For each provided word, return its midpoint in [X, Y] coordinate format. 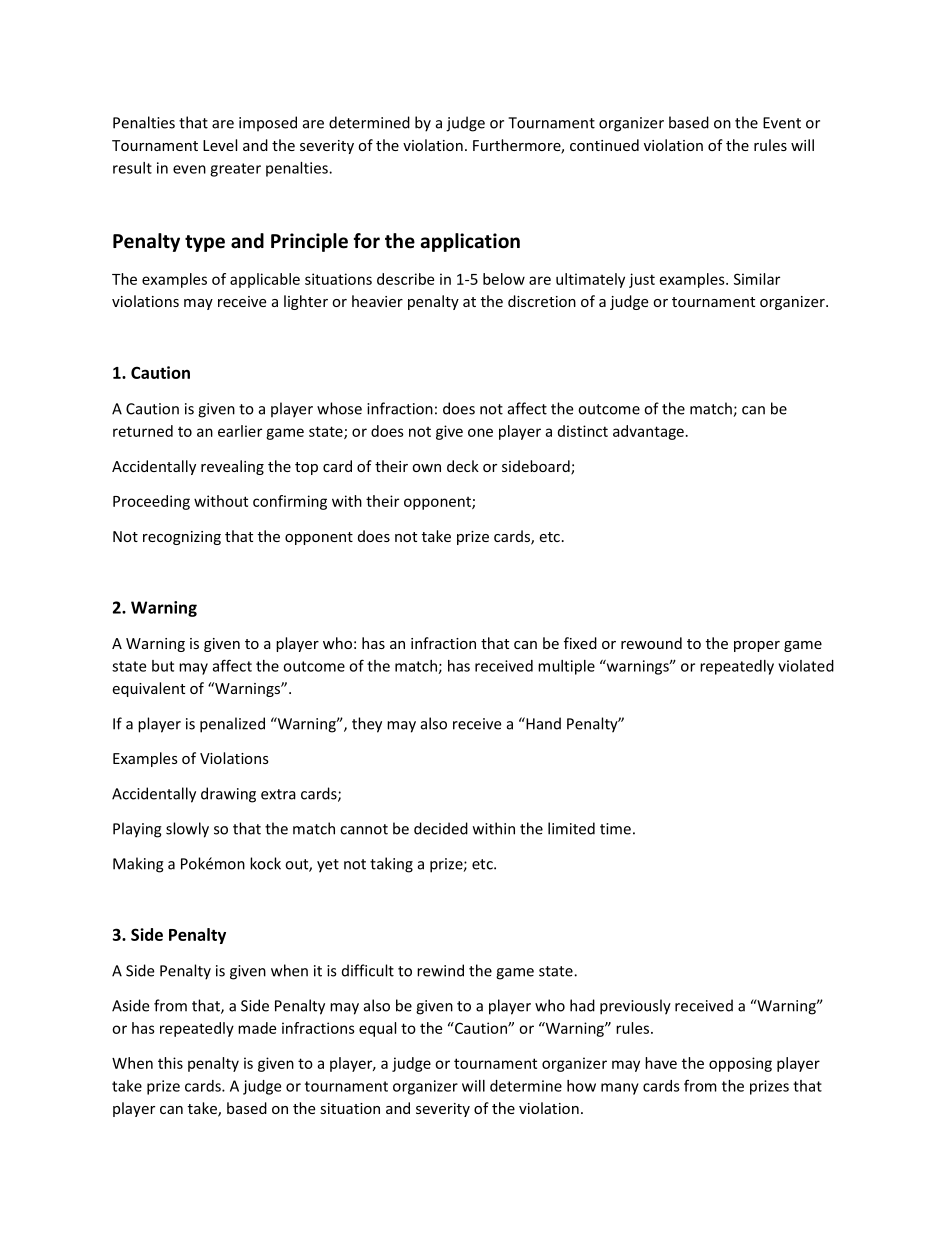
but [163, 666]
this [170, 1063]
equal [377, 1029]
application [470, 242]
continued [604, 145]
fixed [580, 643]
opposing [740, 1064]
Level [220, 145]
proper [757, 646]
